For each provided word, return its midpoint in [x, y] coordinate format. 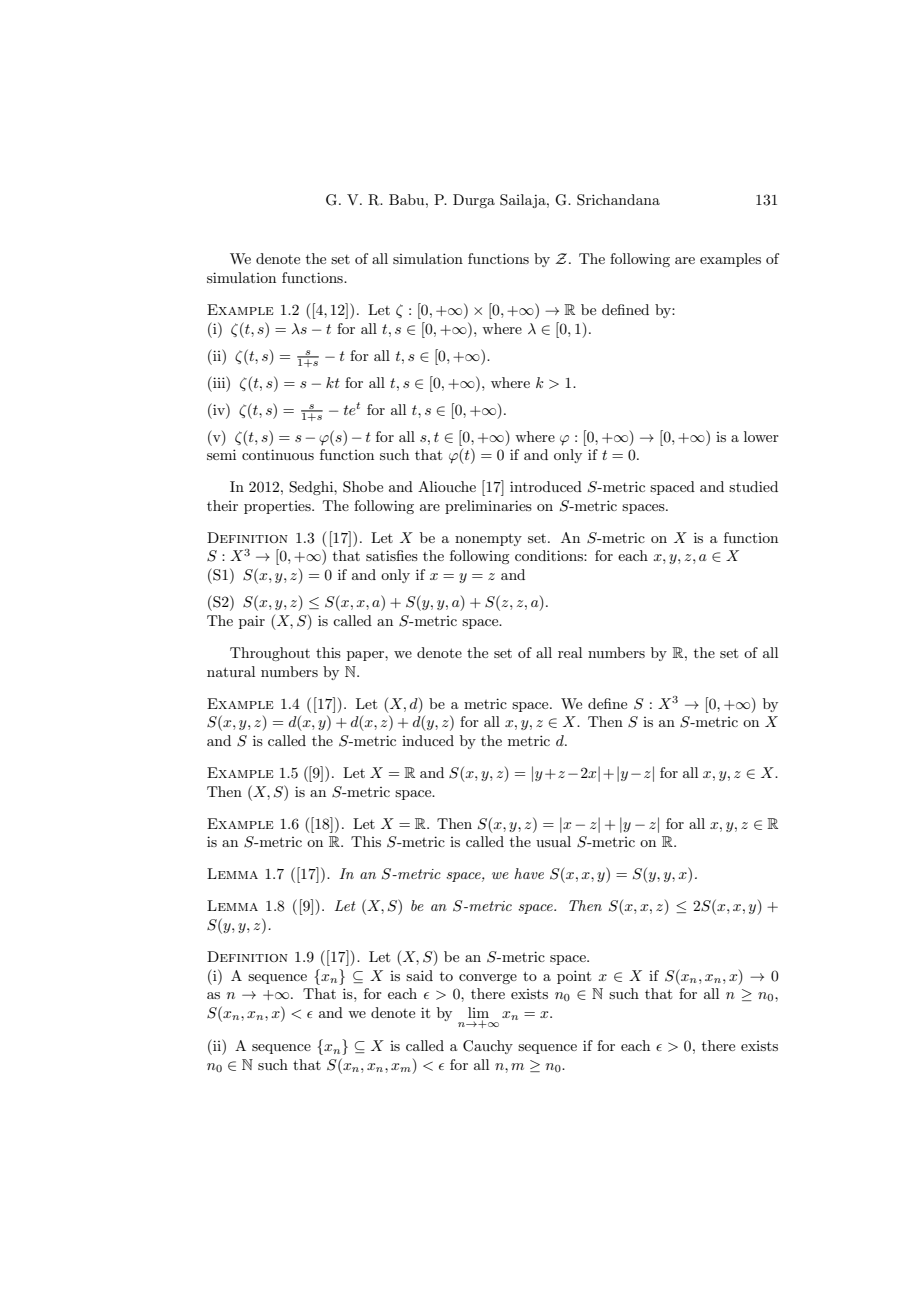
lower [761, 436]
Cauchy [488, 1047]
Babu [408, 199]
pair [252, 622]
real [570, 652]
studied [753, 486]
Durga [474, 201]
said [419, 975]
